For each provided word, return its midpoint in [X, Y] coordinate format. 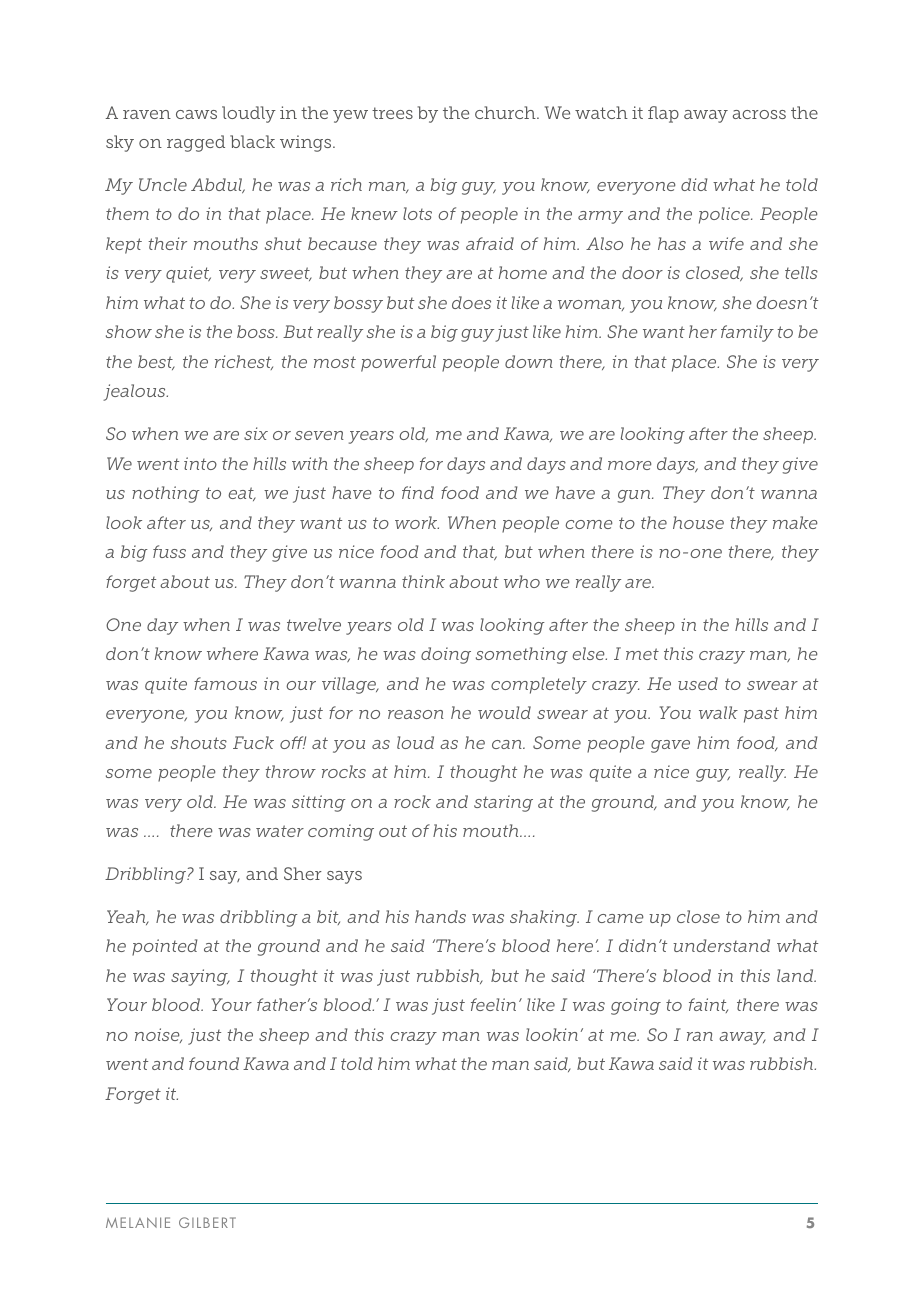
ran [700, 1036]
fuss [169, 551]
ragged [196, 143]
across [759, 114]
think [423, 581]
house [698, 522]
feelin [493, 1004]
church [506, 112]
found [214, 1063]
